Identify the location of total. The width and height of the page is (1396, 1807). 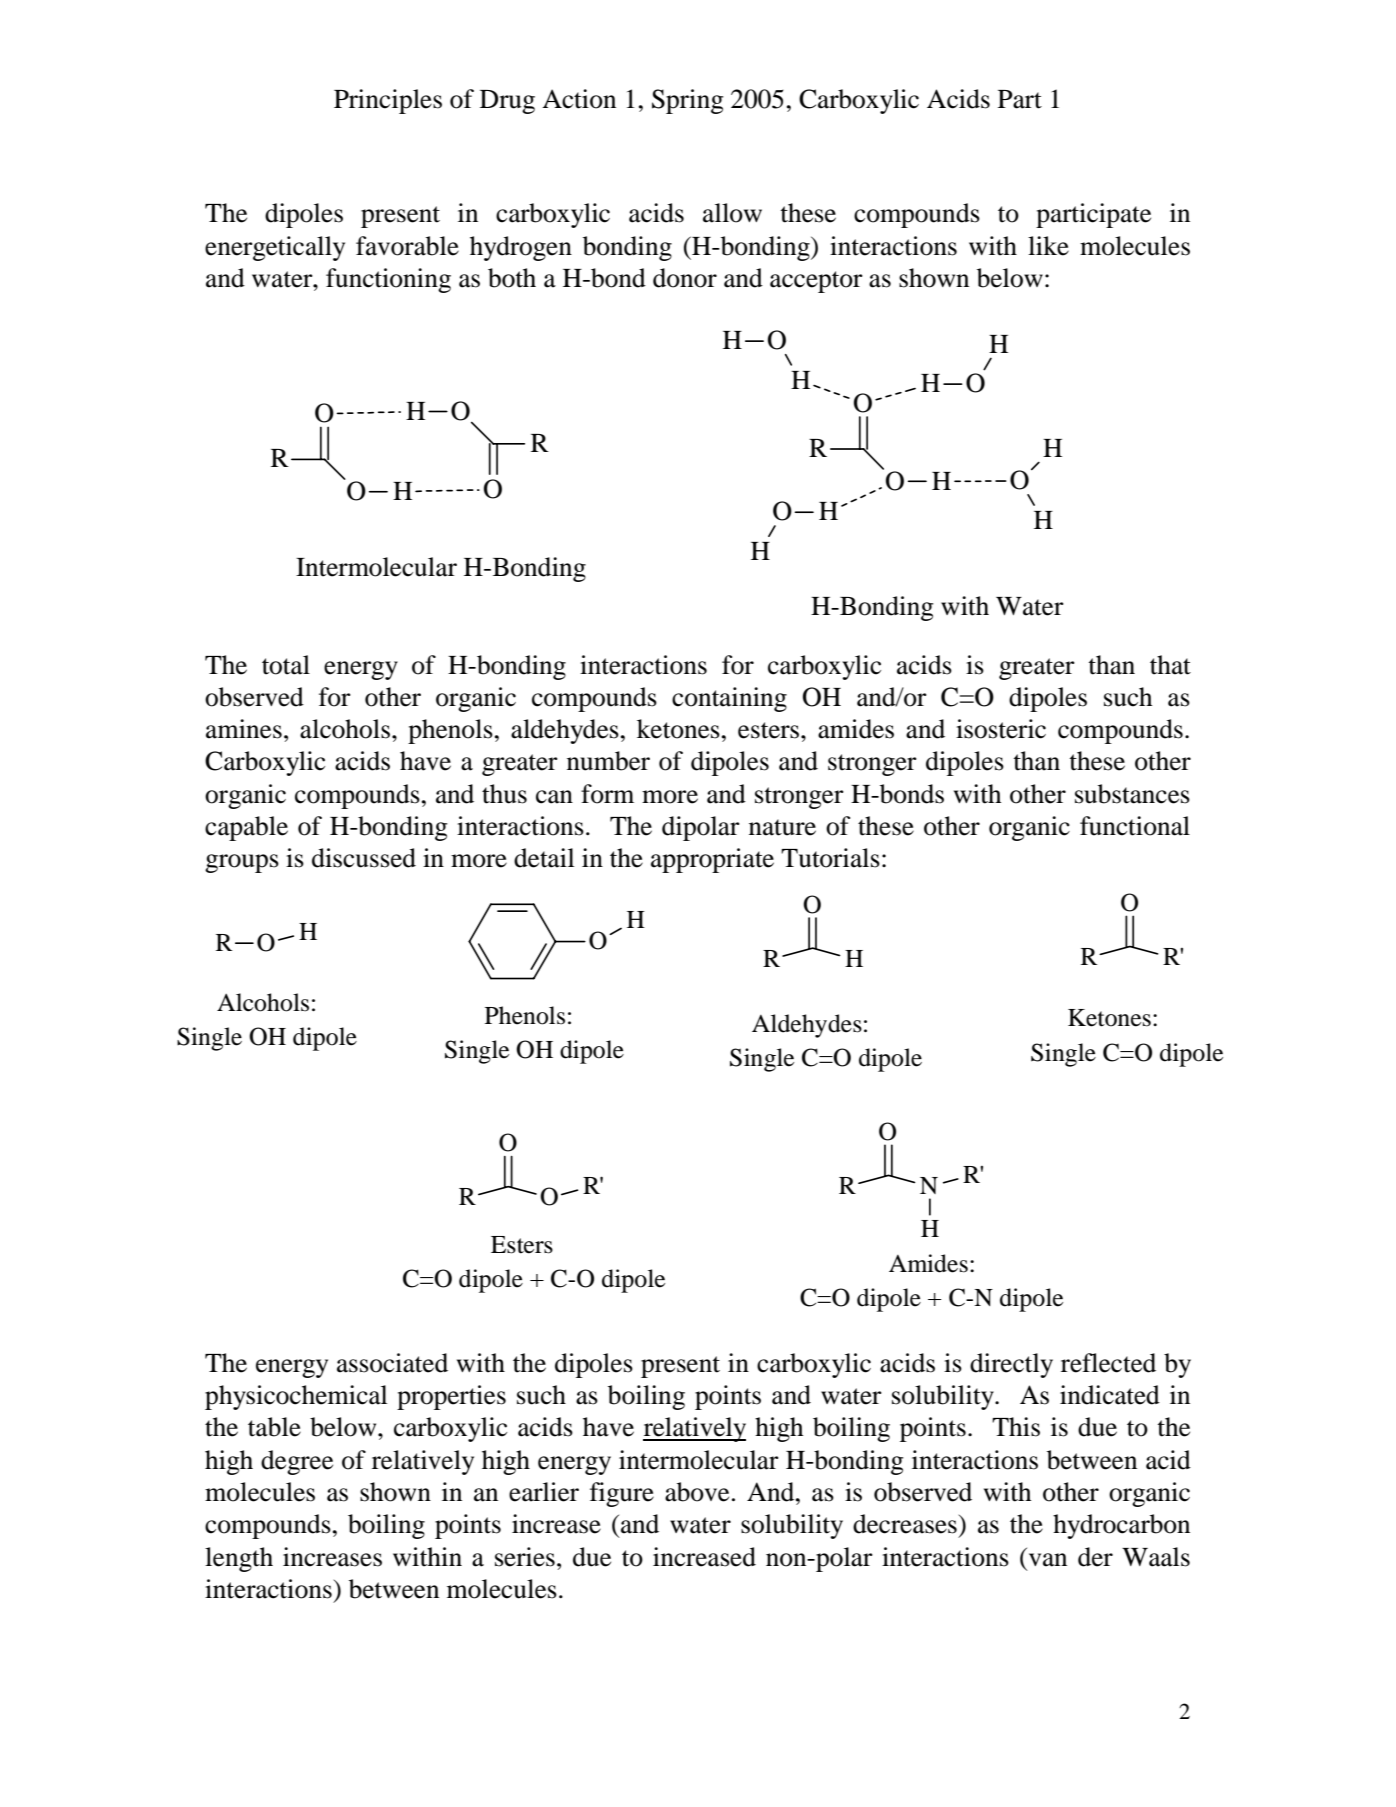
(286, 665).
